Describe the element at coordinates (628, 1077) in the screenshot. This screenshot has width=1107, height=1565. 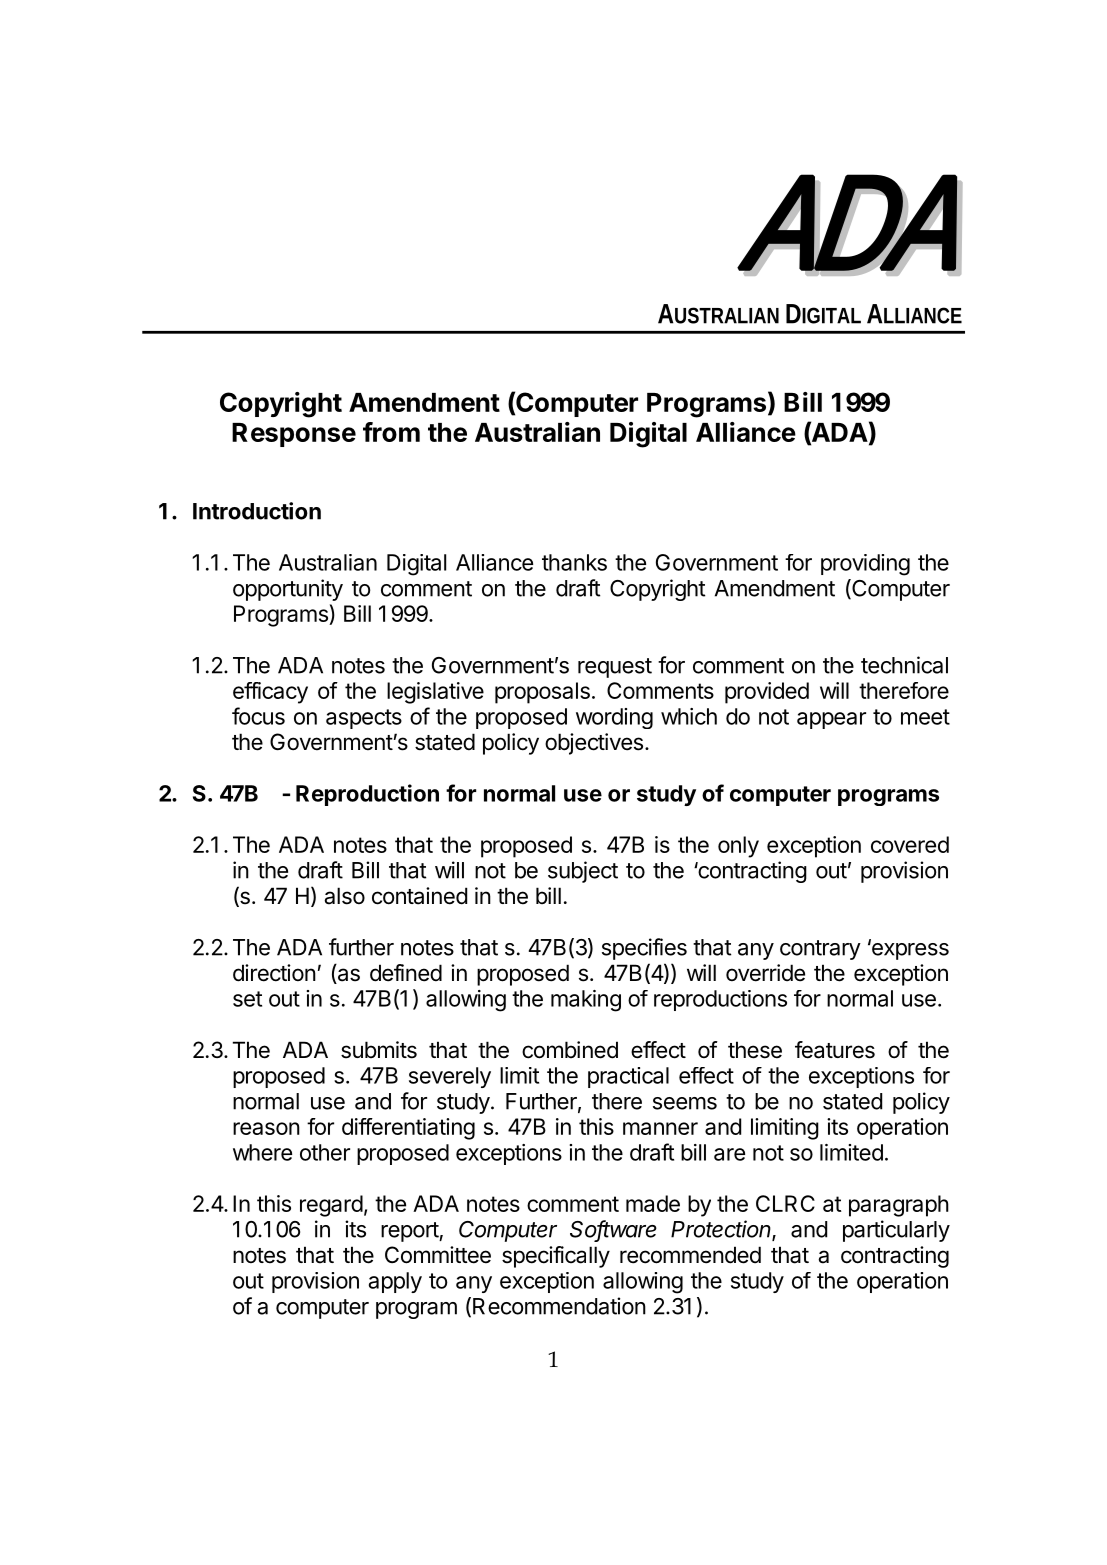
I see `practical` at that location.
